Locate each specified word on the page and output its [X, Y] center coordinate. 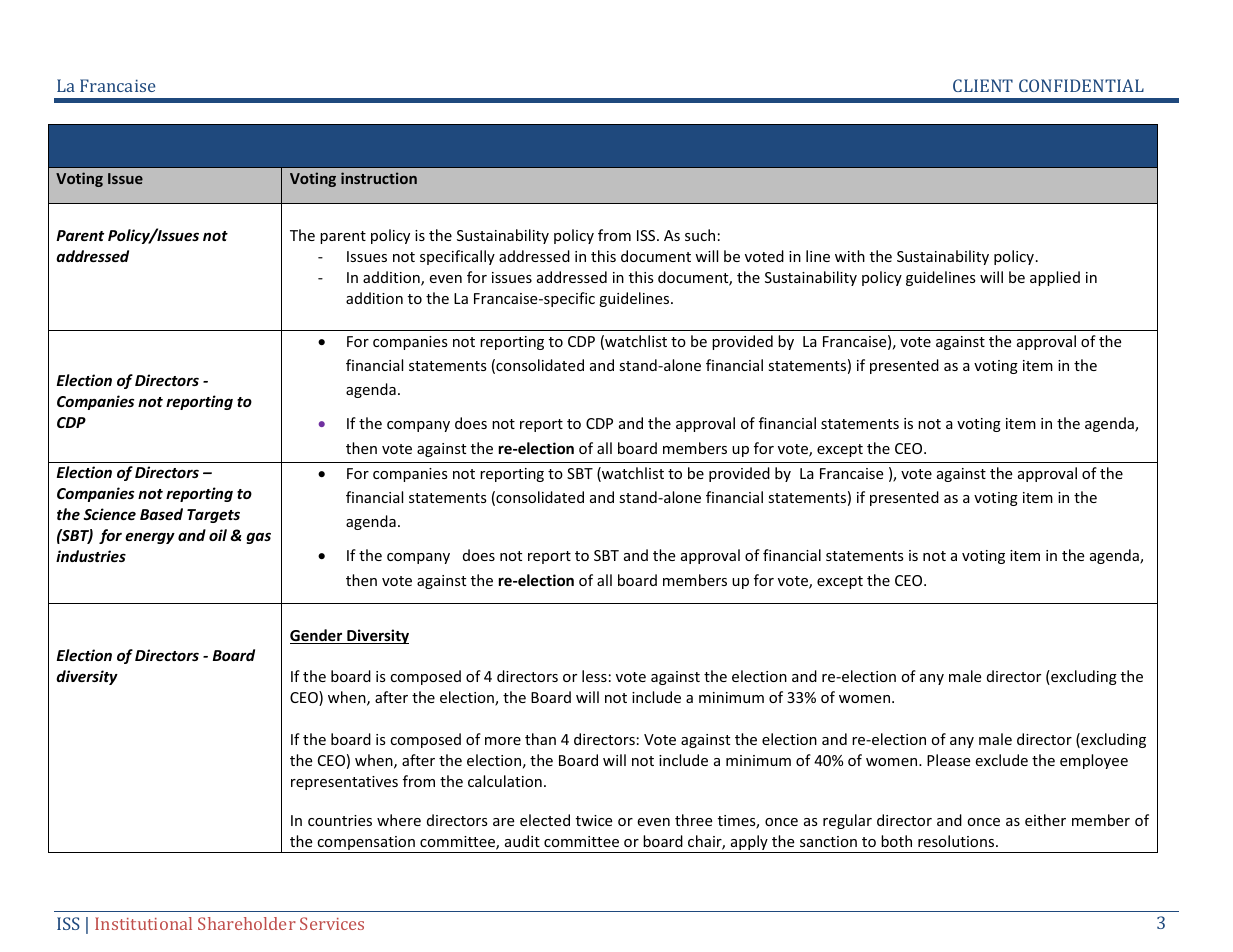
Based [161, 514]
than [540, 739]
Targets [213, 516]
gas [258, 538]
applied [1055, 278]
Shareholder [247, 923]
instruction [379, 178]
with [850, 256]
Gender [317, 636]
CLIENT [983, 85]
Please [948, 760]
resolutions [957, 841]
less [594, 676]
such [700, 235]
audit [522, 841]
